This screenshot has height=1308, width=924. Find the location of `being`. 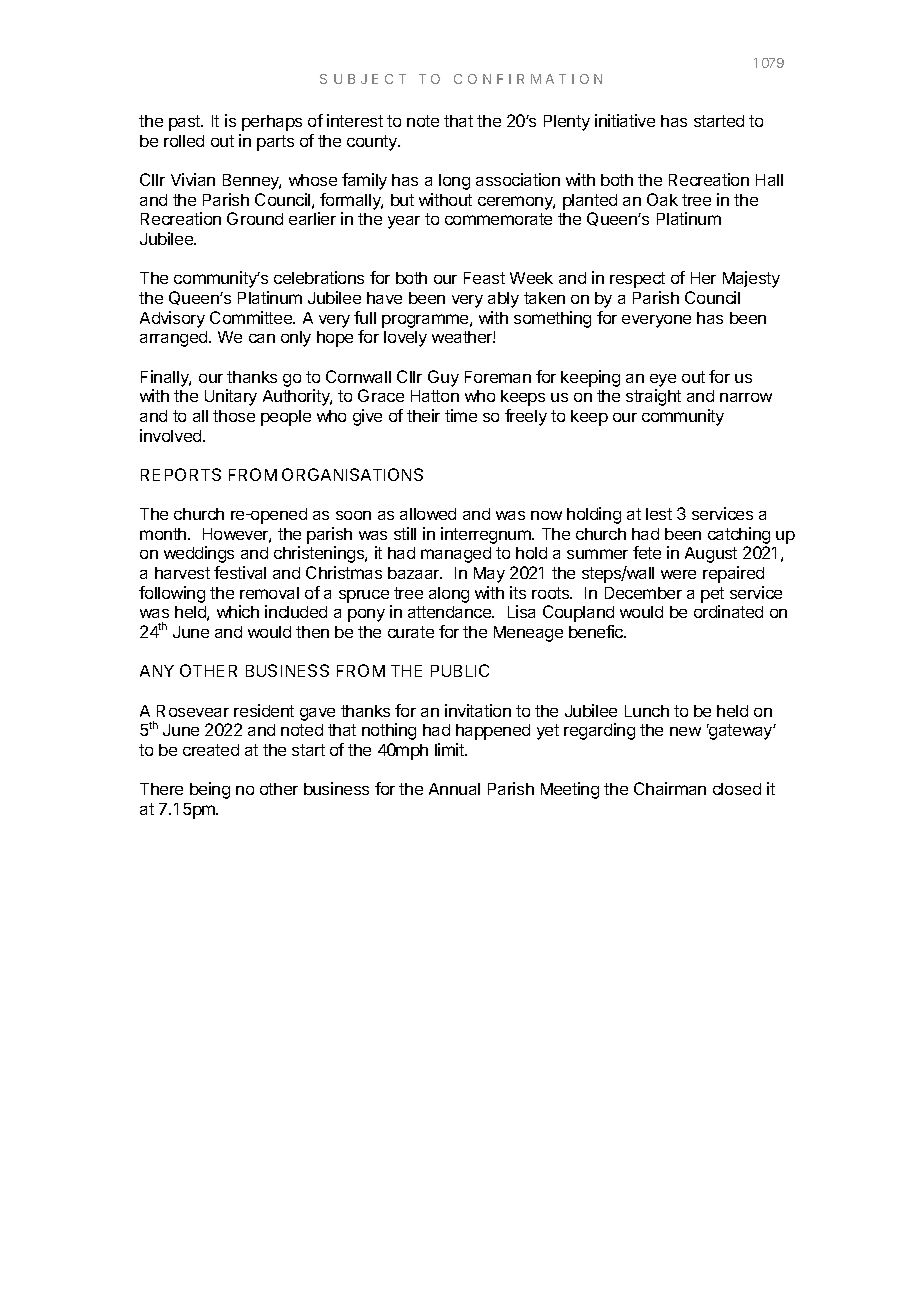

being is located at coordinates (210, 790).
